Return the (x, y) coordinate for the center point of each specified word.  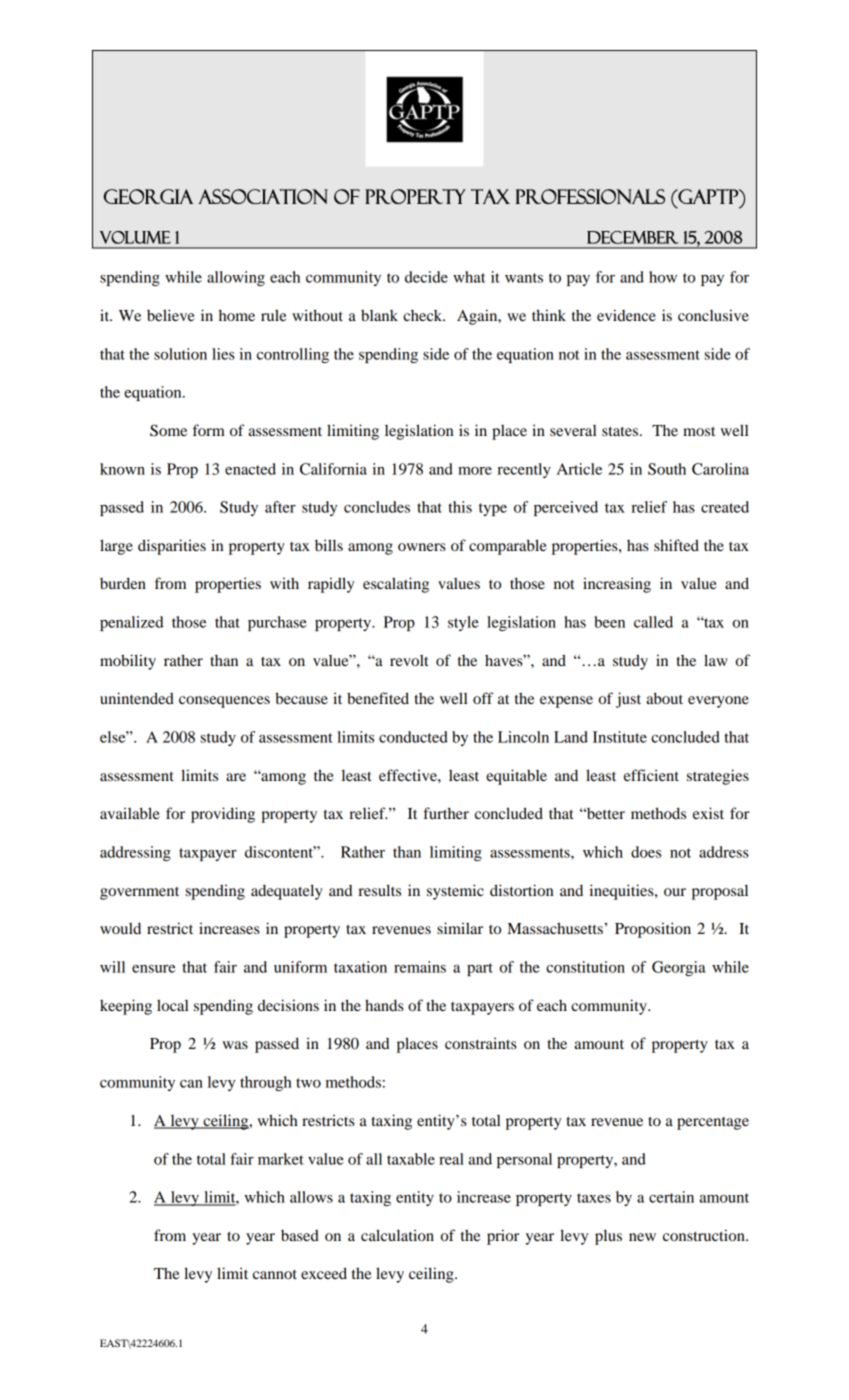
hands (384, 1005)
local (173, 1005)
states (621, 431)
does (646, 852)
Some (168, 430)
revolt (409, 660)
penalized (132, 623)
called (653, 622)
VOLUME (135, 237)
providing (223, 815)
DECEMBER (633, 237)
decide (426, 277)
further (446, 813)
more (475, 471)
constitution (585, 967)
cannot (275, 1274)
